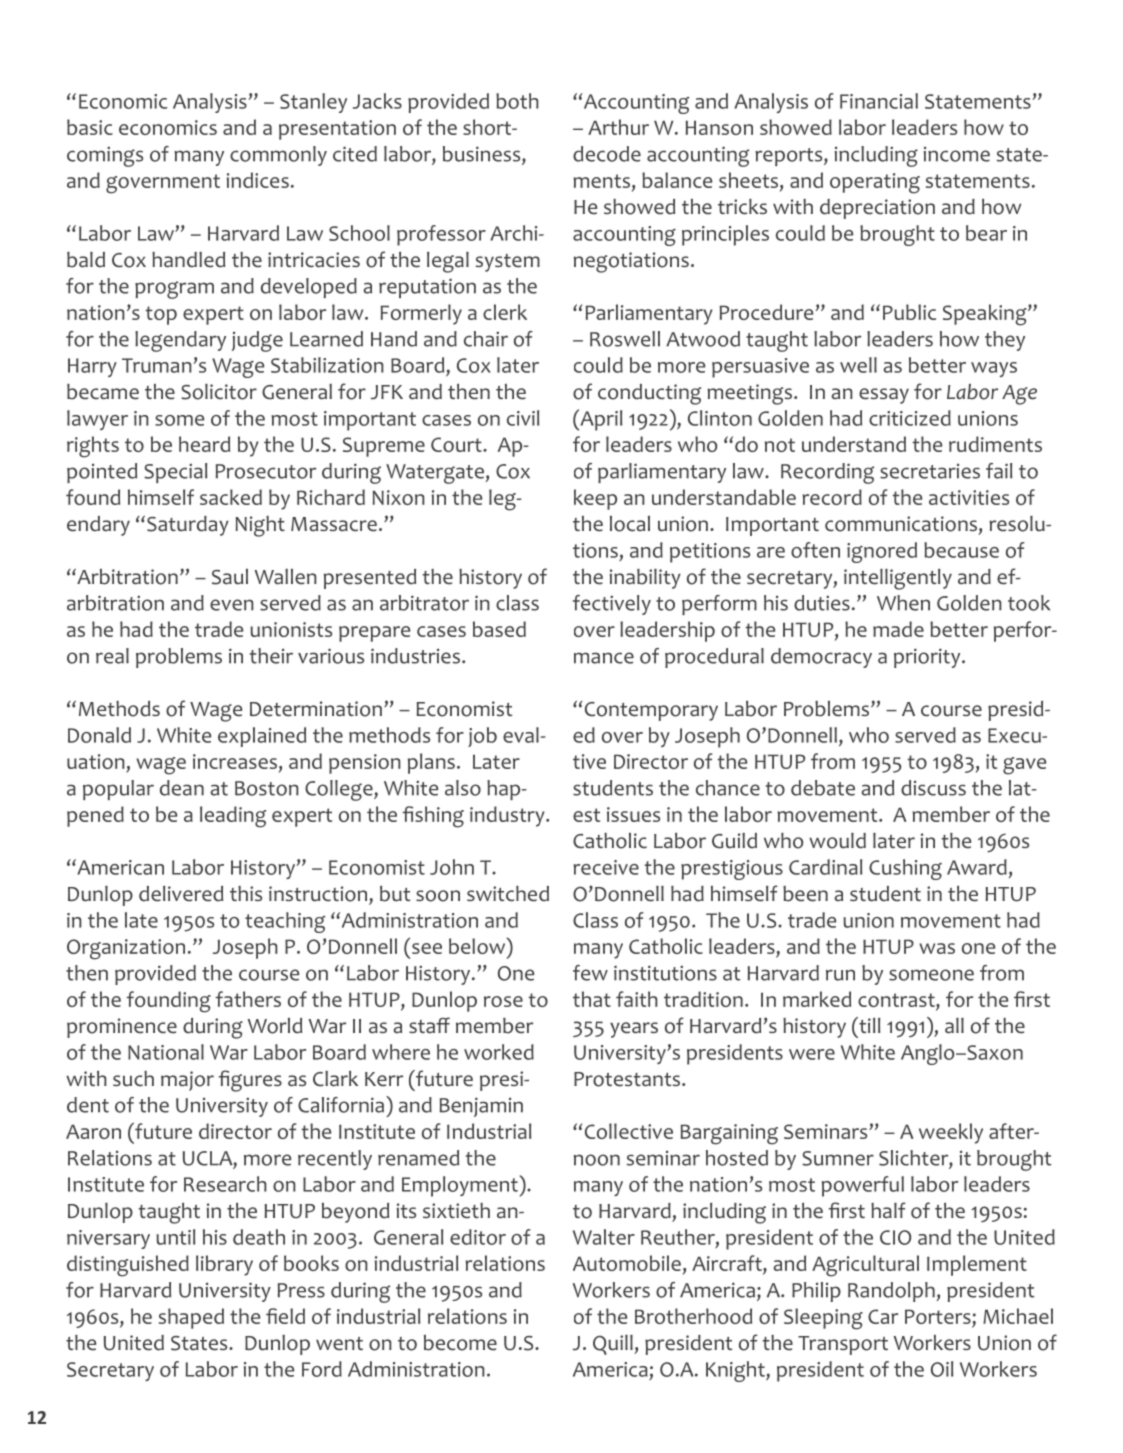  Describe the element at coordinates (613, 1345) in the page. I see `Quill` at that location.
